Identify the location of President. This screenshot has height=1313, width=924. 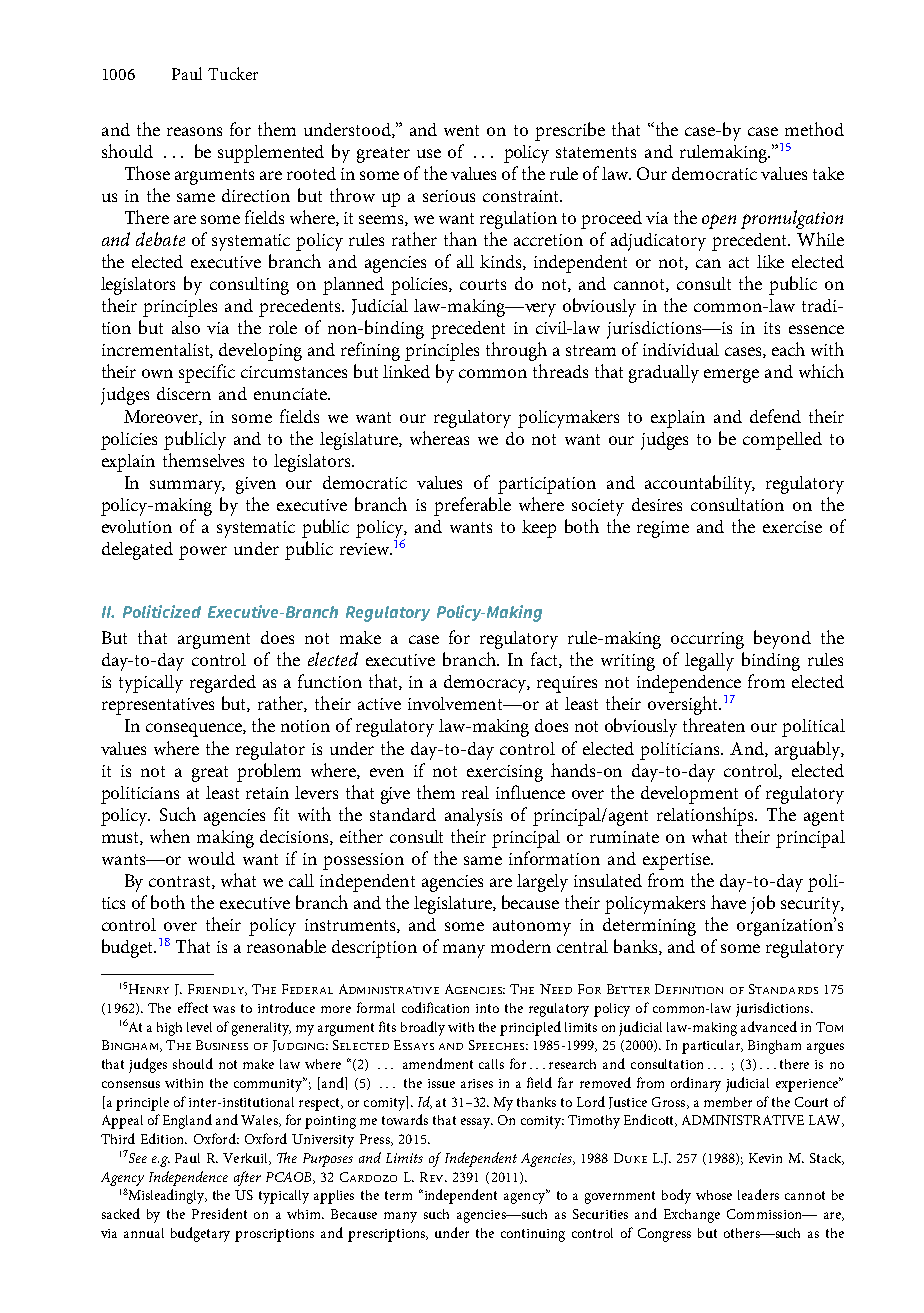
(219, 1213).
